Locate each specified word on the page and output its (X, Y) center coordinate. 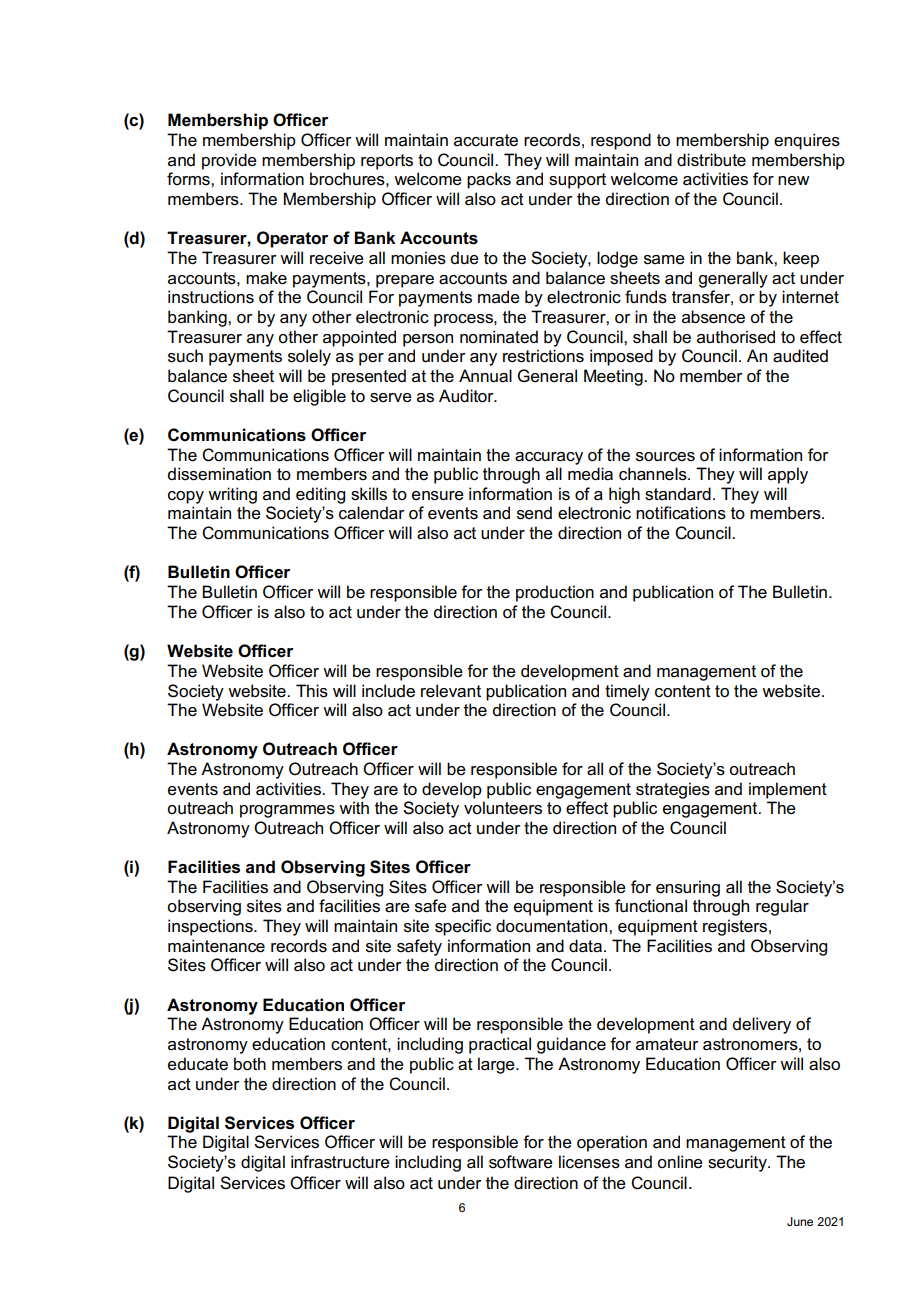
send (534, 513)
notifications (681, 513)
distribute (711, 160)
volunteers (503, 808)
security (738, 1163)
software (521, 1162)
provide (229, 161)
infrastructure (340, 1162)
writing (232, 495)
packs (489, 180)
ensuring (688, 888)
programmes (287, 811)
